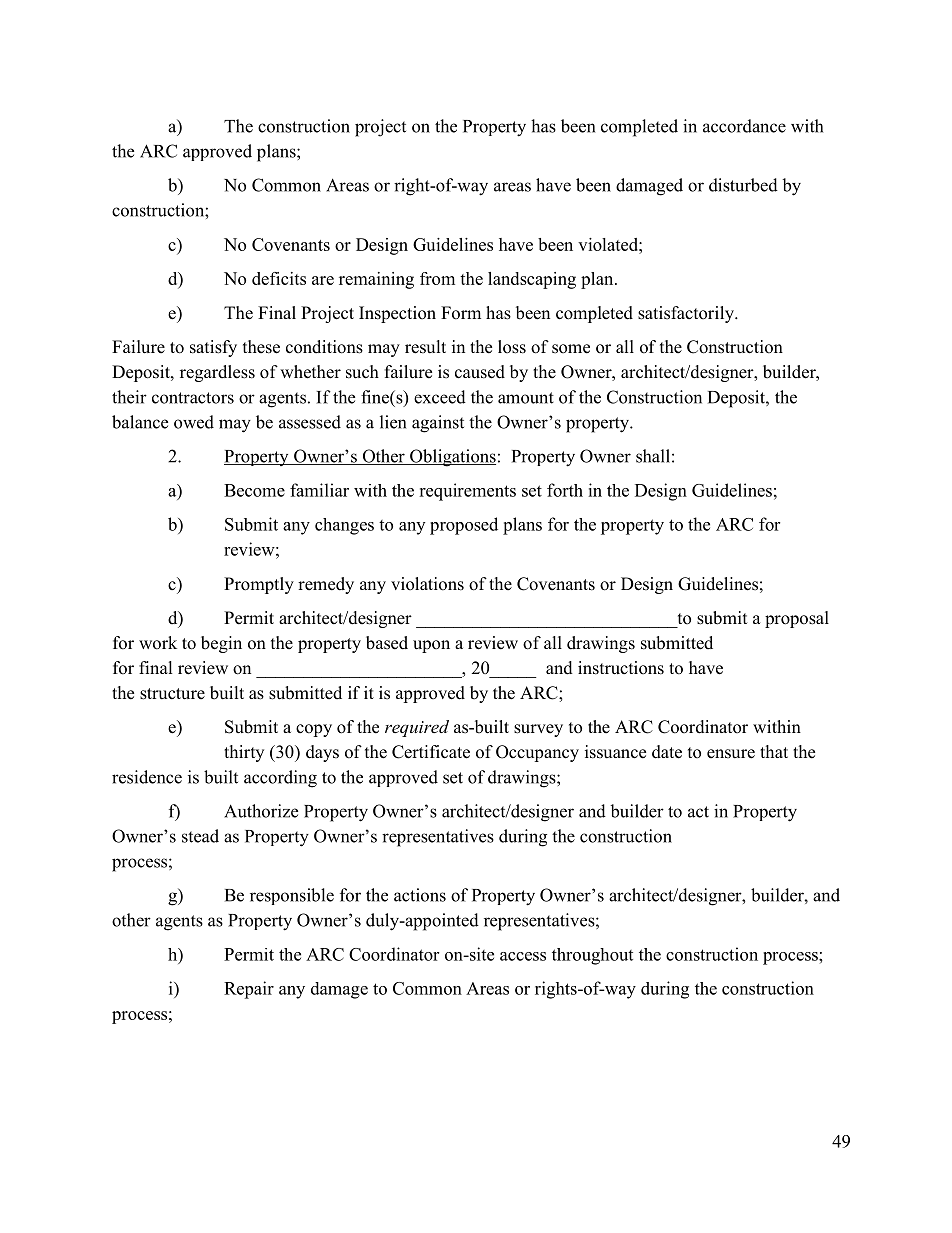  Describe the element at coordinates (731, 754) in the screenshot. I see `ensure` at that location.
